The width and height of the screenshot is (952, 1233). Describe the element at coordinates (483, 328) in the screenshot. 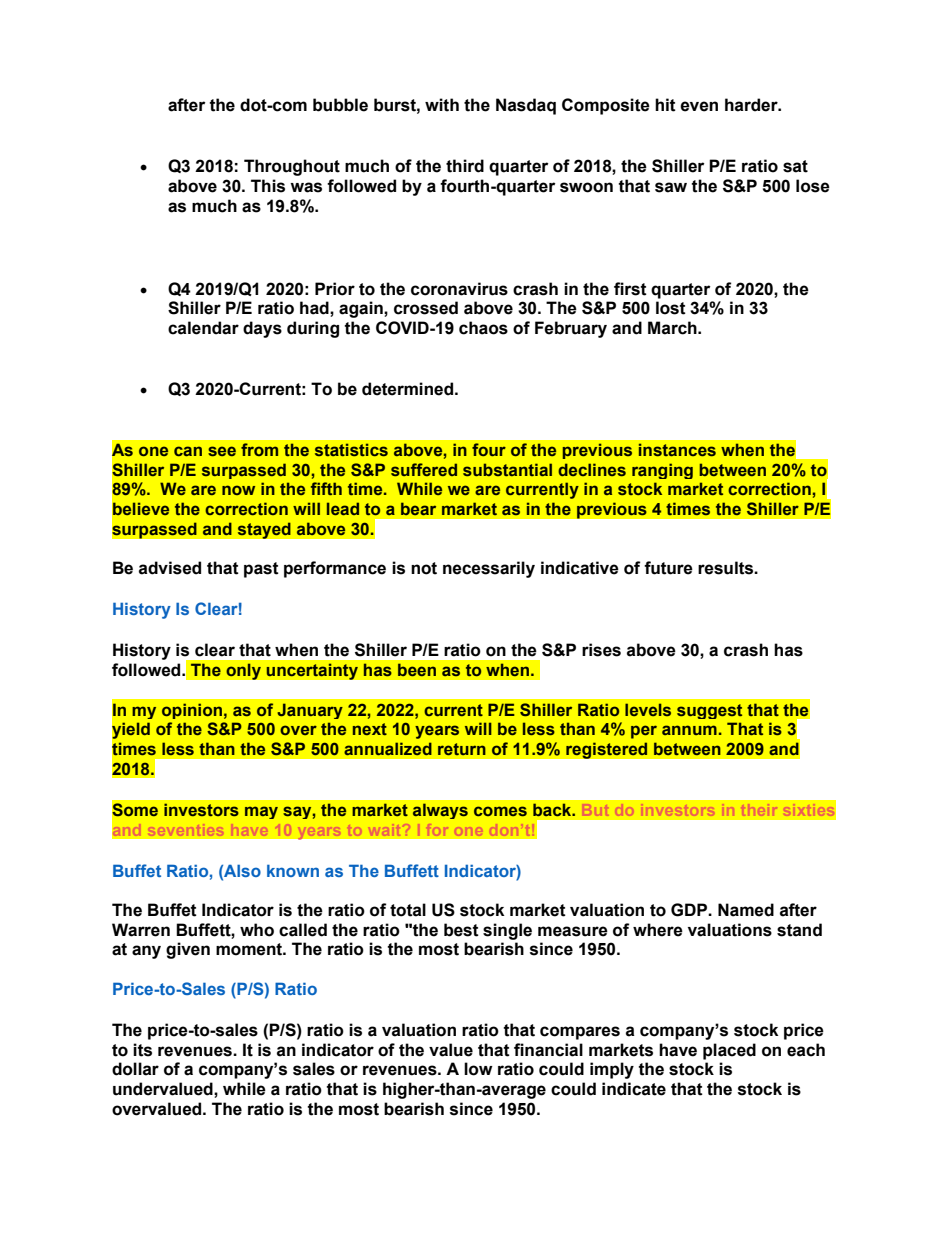

I see `chaos` at that location.
